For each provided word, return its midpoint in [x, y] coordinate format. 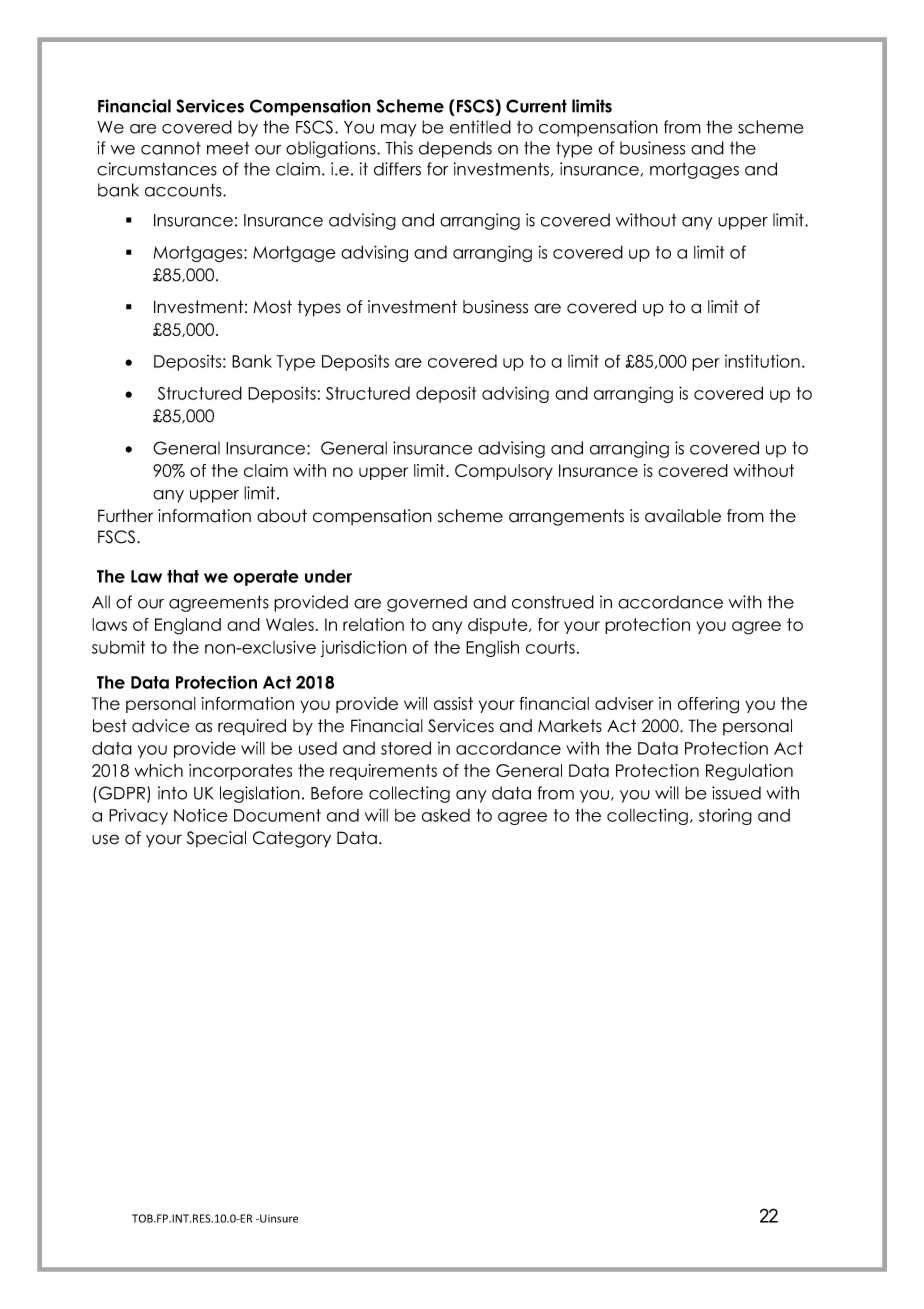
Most [272, 307]
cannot [171, 148]
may [399, 130]
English [492, 648]
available [683, 516]
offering [708, 705]
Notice [201, 815]
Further [125, 516]
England [188, 626]
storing [725, 817]
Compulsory [504, 472]
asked [446, 815]
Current [536, 106]
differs [397, 169]
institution [762, 361]
